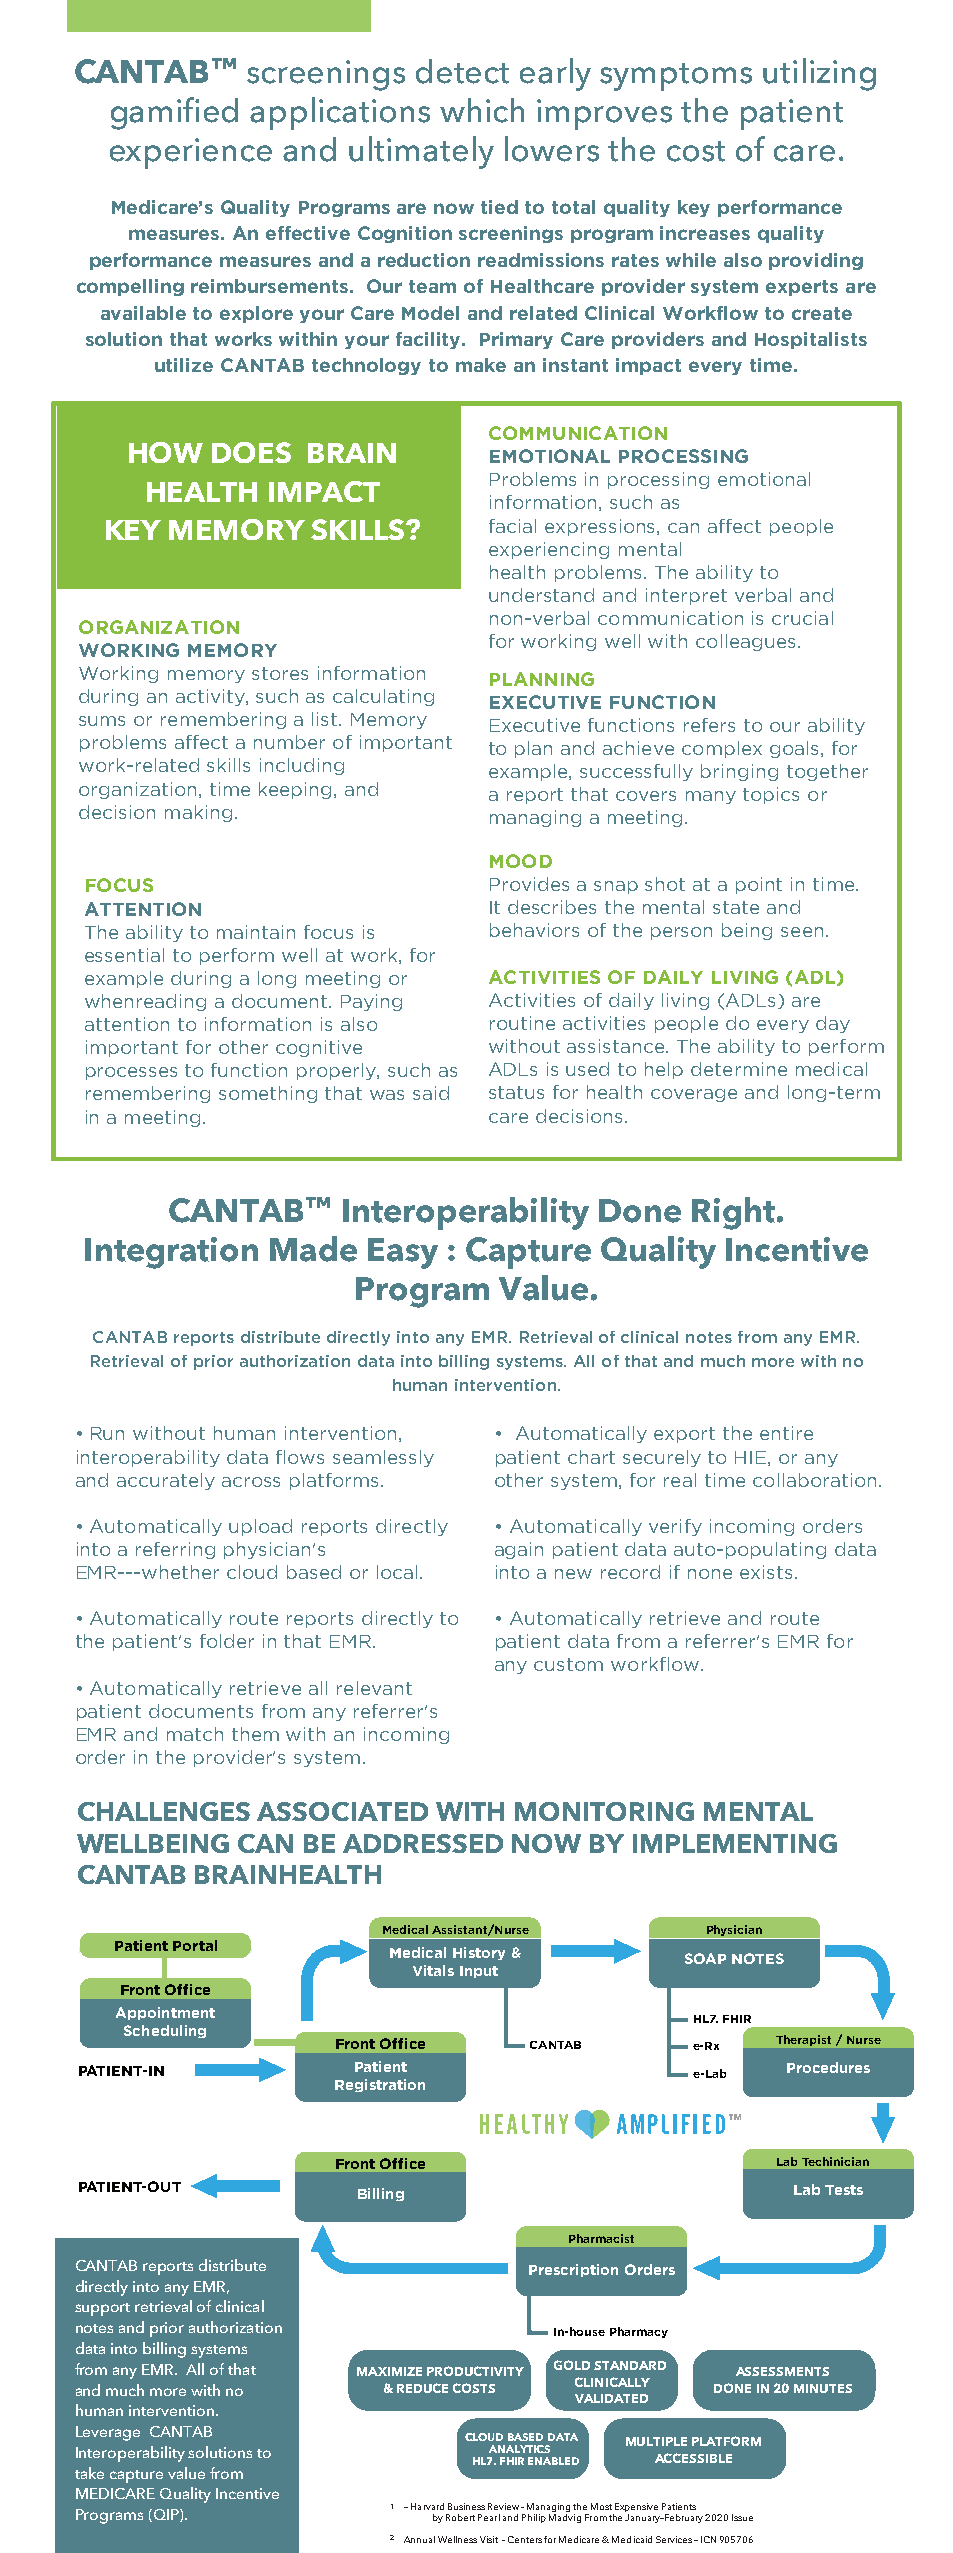 This document has height=2553, width=953. Describe the element at coordinates (108, 2433) in the document. I see `Leverage` at that location.
